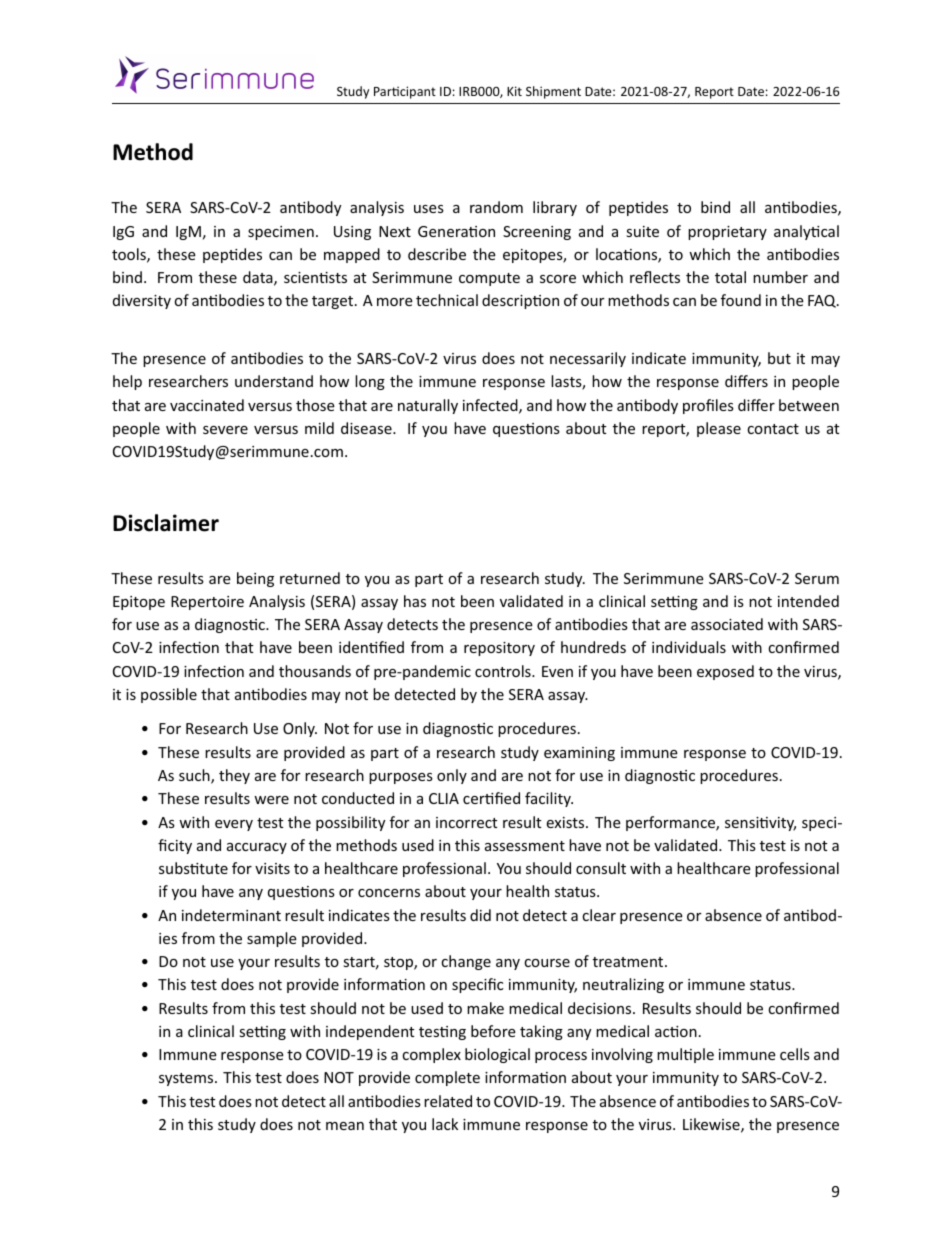  What do you see at coordinates (499, 649) in the screenshot?
I see `repository` at bounding box center [499, 649].
